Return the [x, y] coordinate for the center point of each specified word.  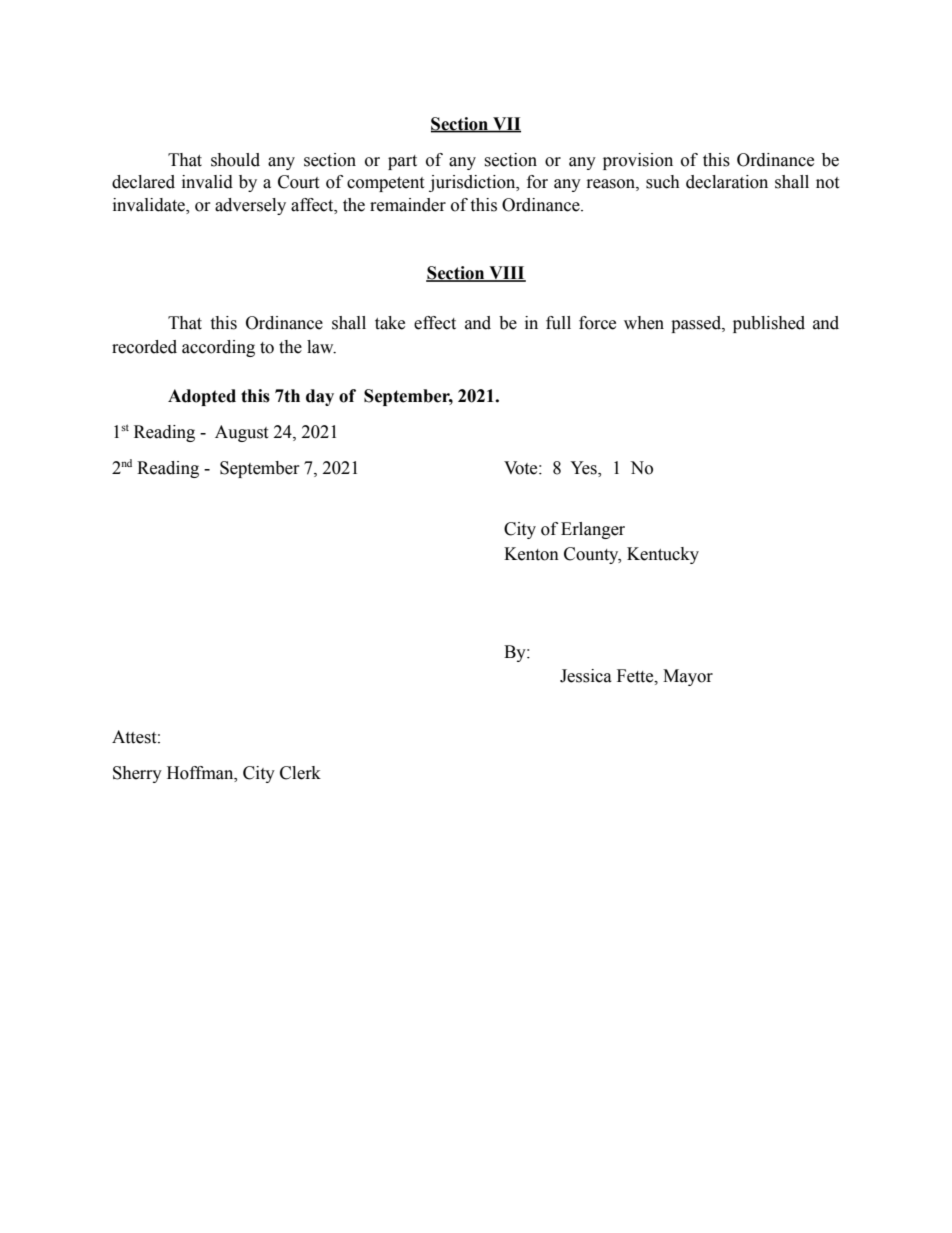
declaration [727, 182]
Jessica [586, 676]
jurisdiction [473, 183]
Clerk [300, 773]
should [235, 160]
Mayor [688, 677]
